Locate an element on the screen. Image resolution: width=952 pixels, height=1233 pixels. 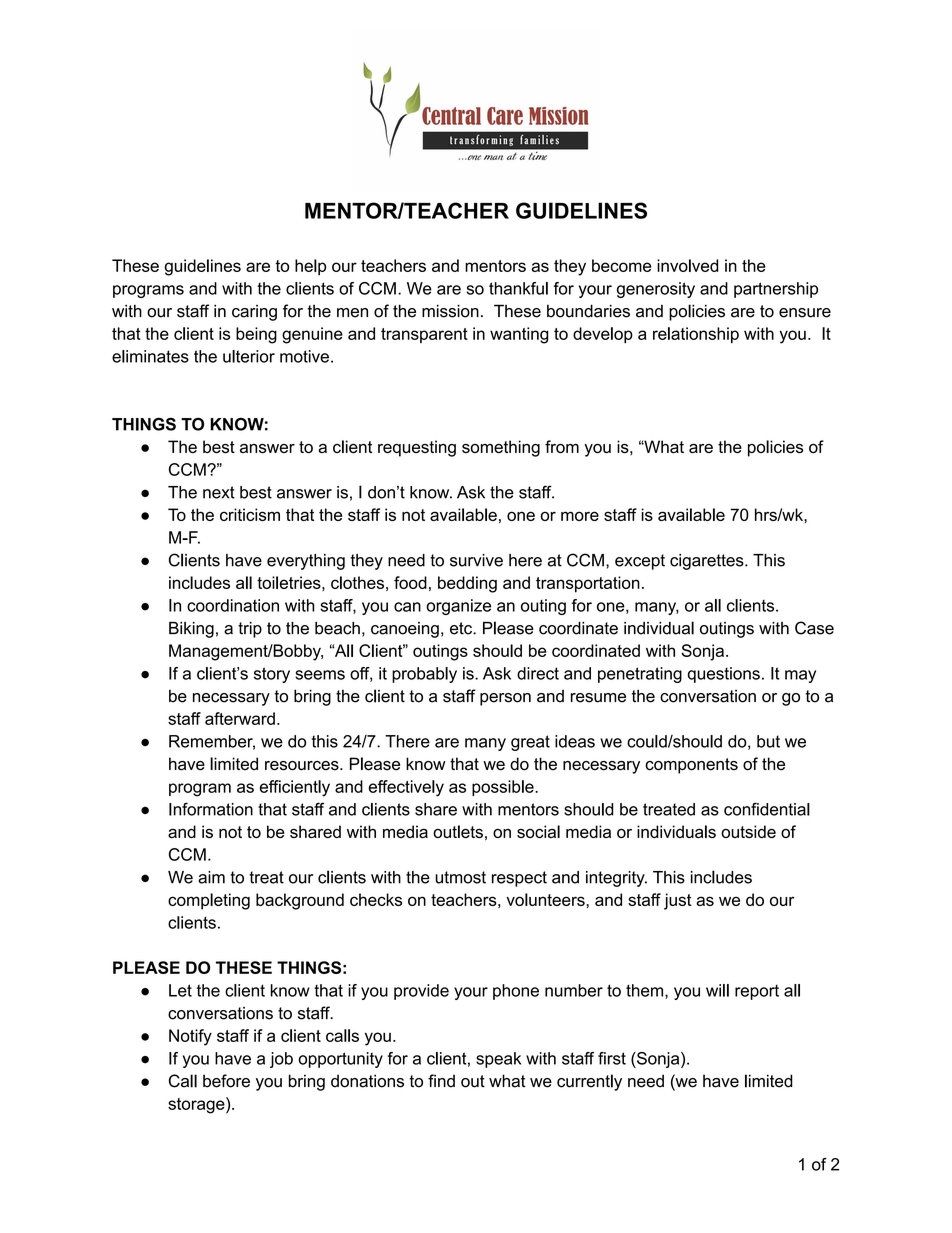
something is located at coordinates (501, 448).
